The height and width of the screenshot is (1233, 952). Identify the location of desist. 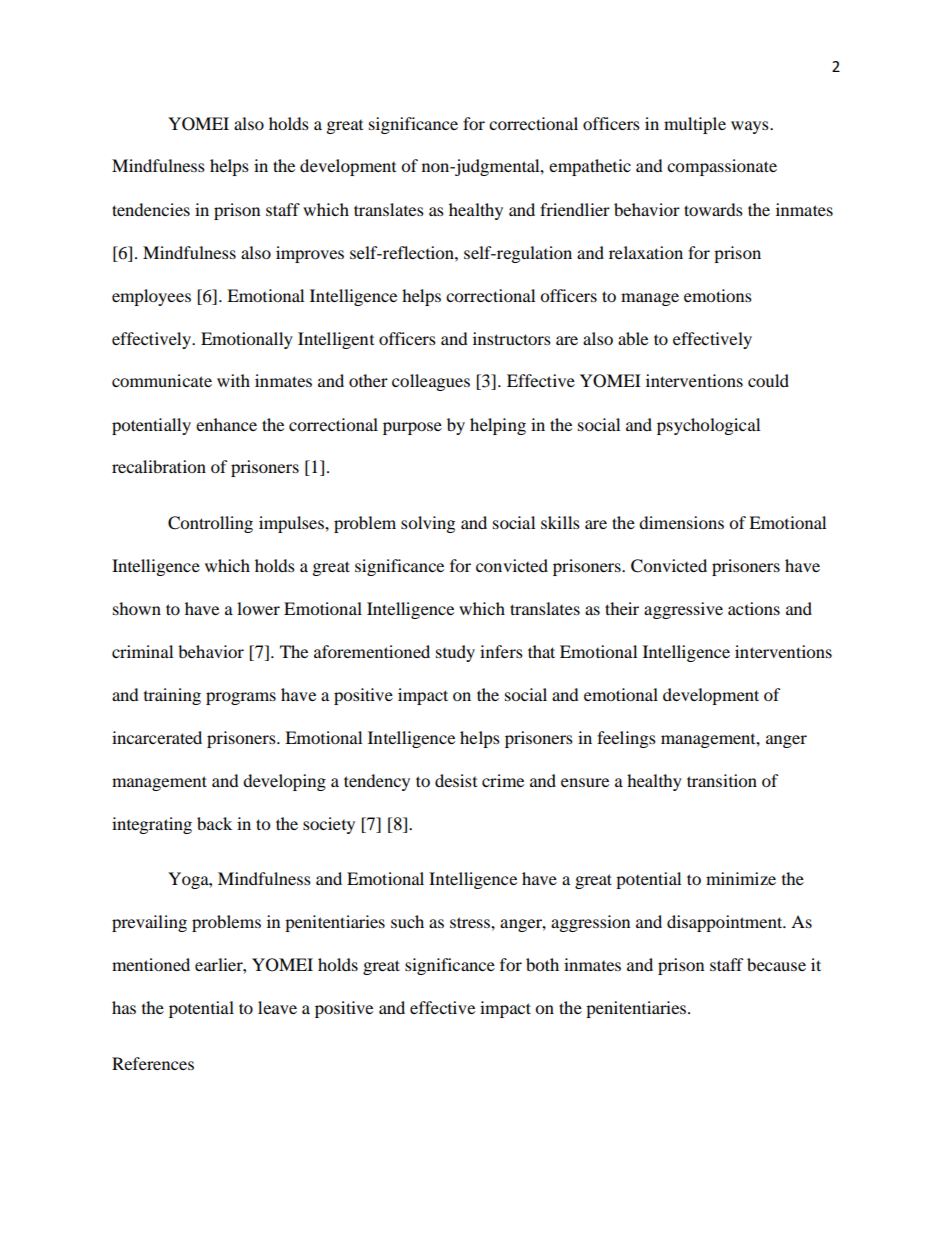
(456, 780).
